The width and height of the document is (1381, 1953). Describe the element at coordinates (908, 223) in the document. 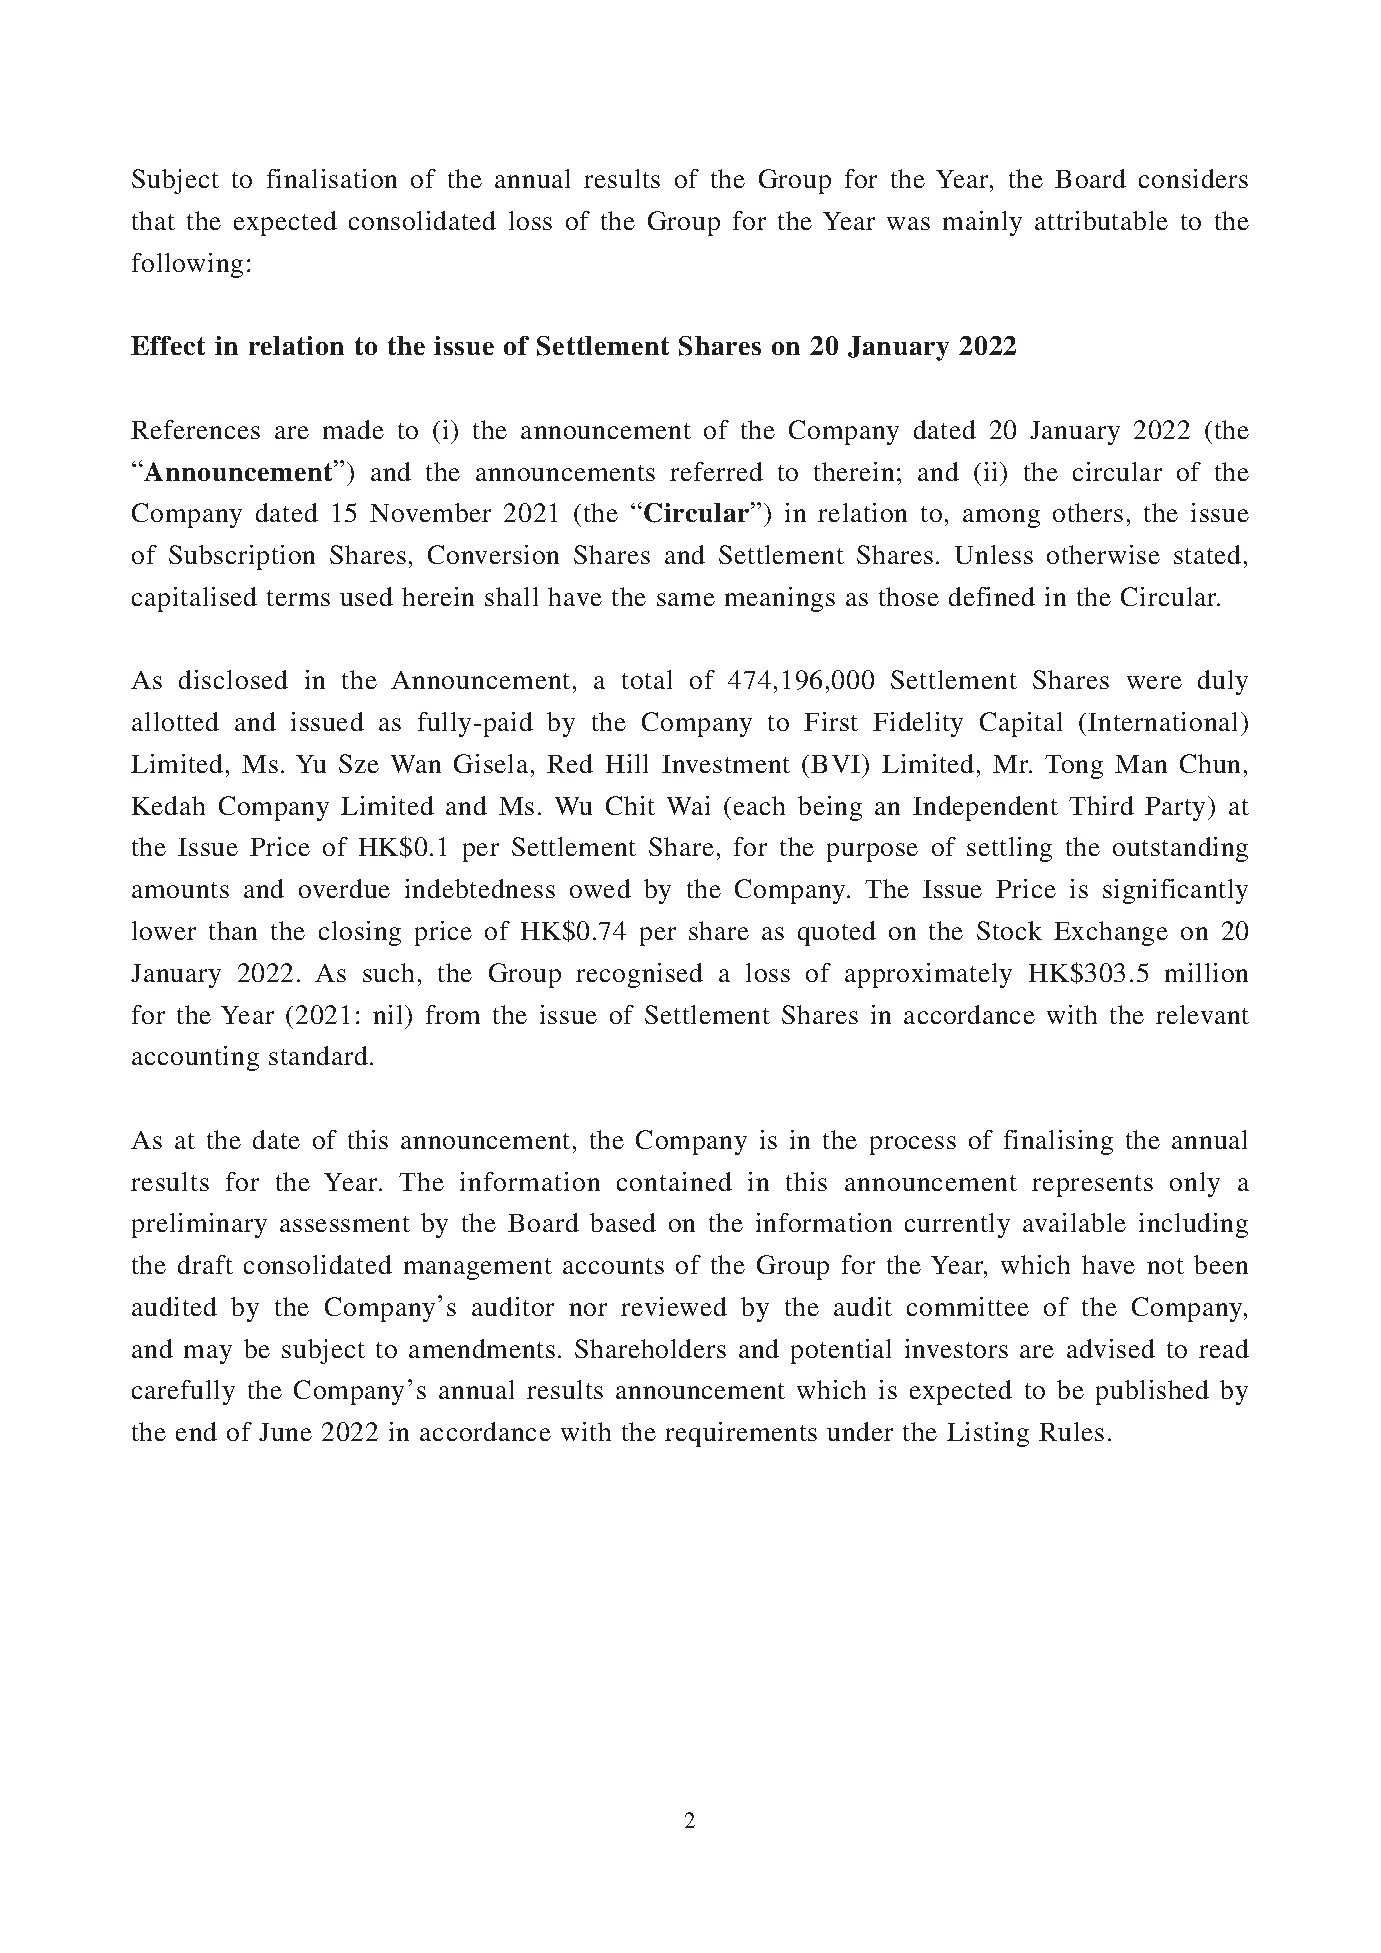

I see `was` at that location.
